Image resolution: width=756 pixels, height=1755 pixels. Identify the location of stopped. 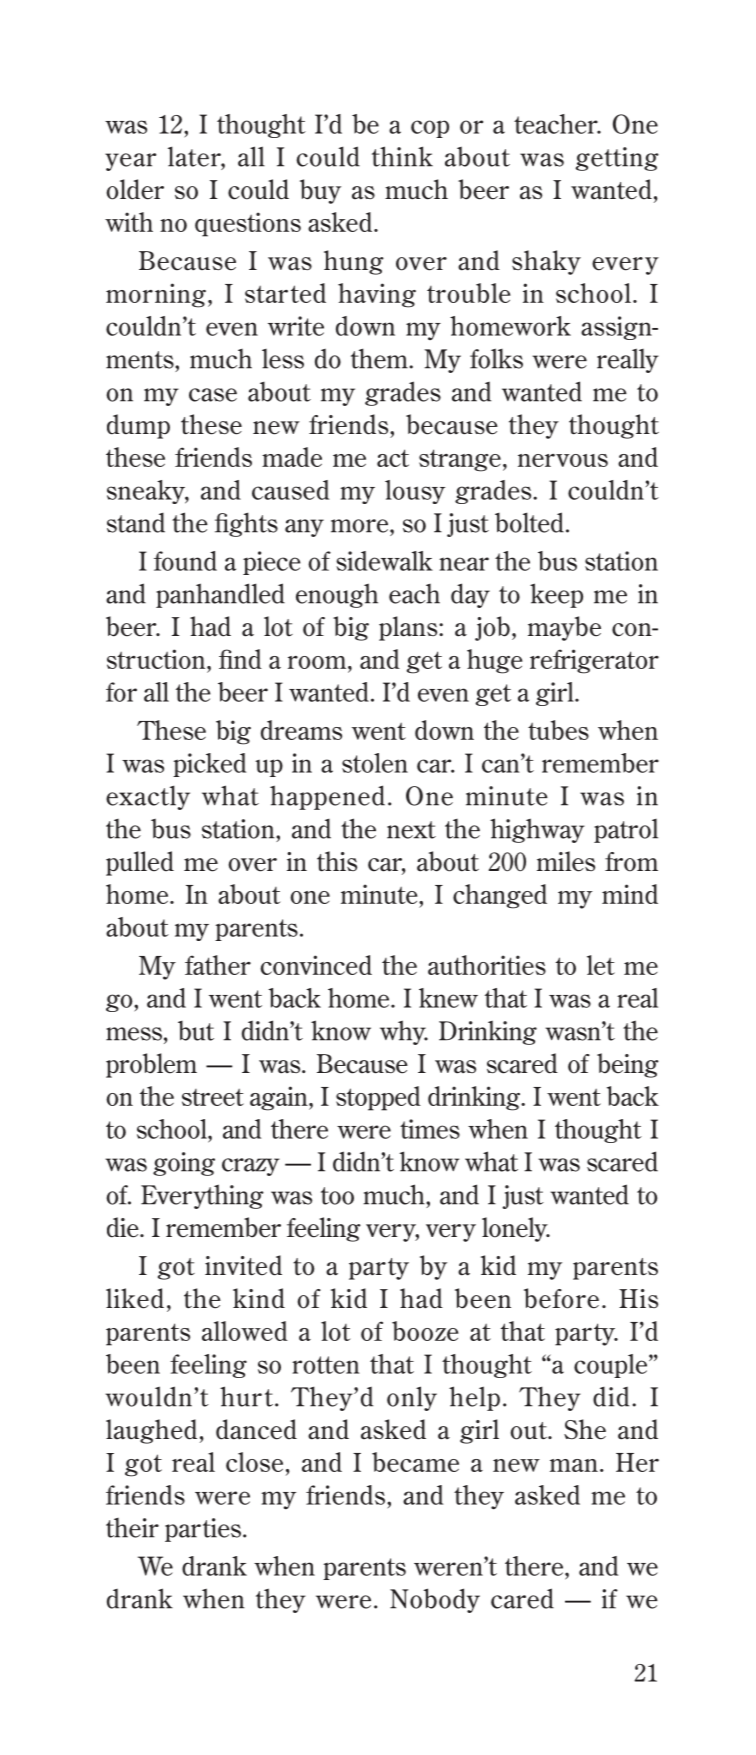
(378, 1098).
